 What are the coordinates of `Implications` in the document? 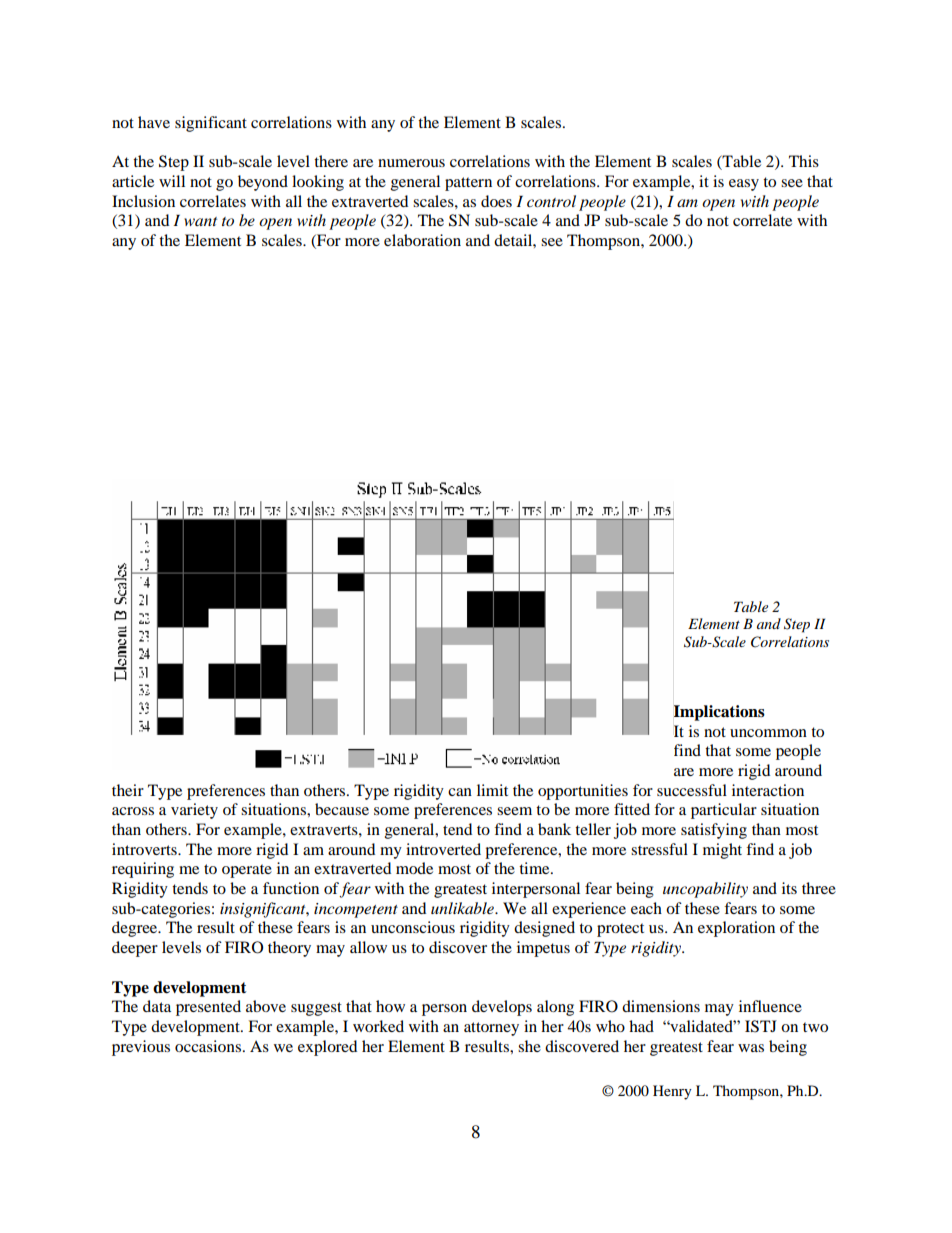 It's located at (719, 713).
